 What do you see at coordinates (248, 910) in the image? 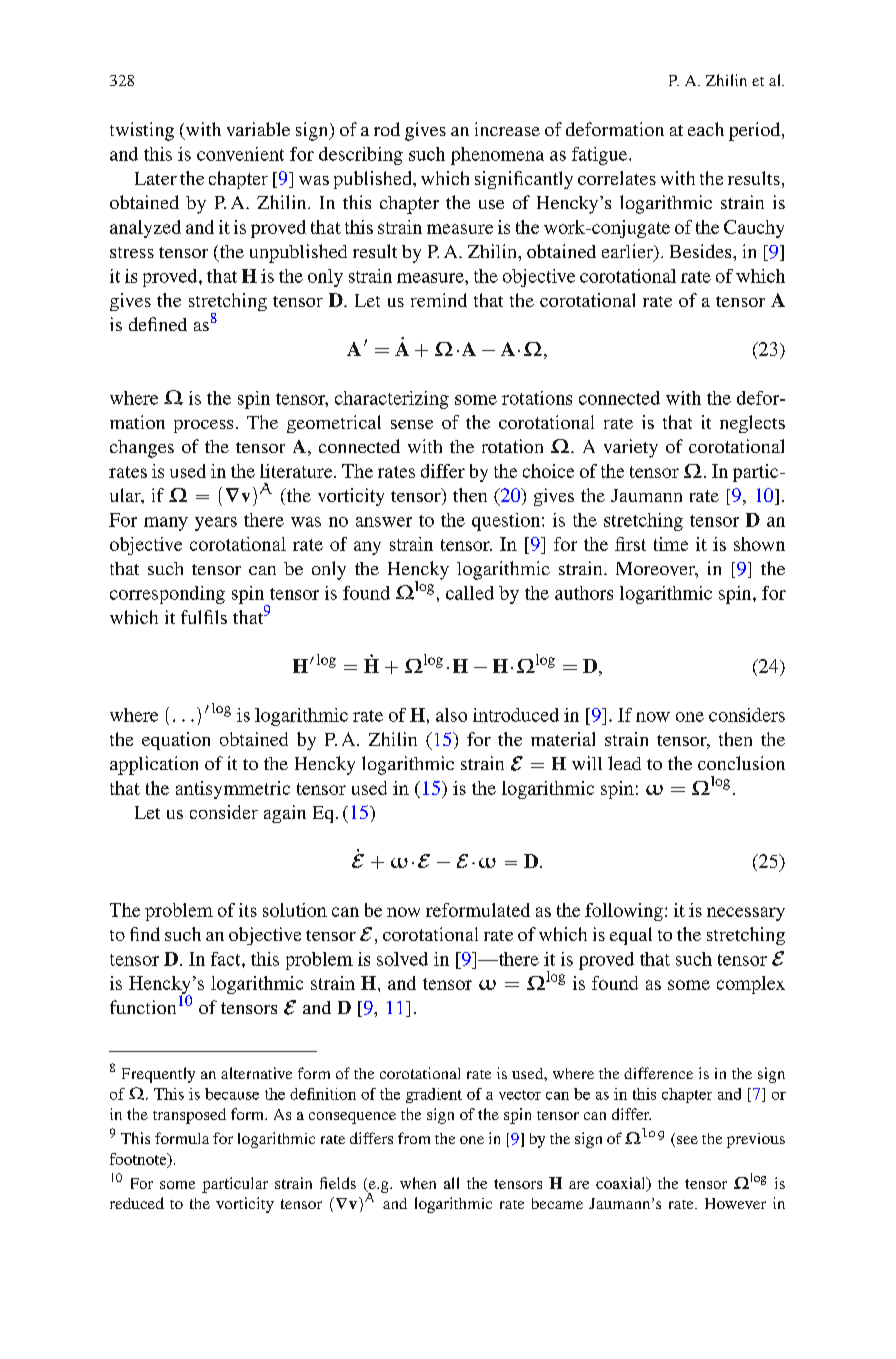
I see `its` at bounding box center [248, 910].
